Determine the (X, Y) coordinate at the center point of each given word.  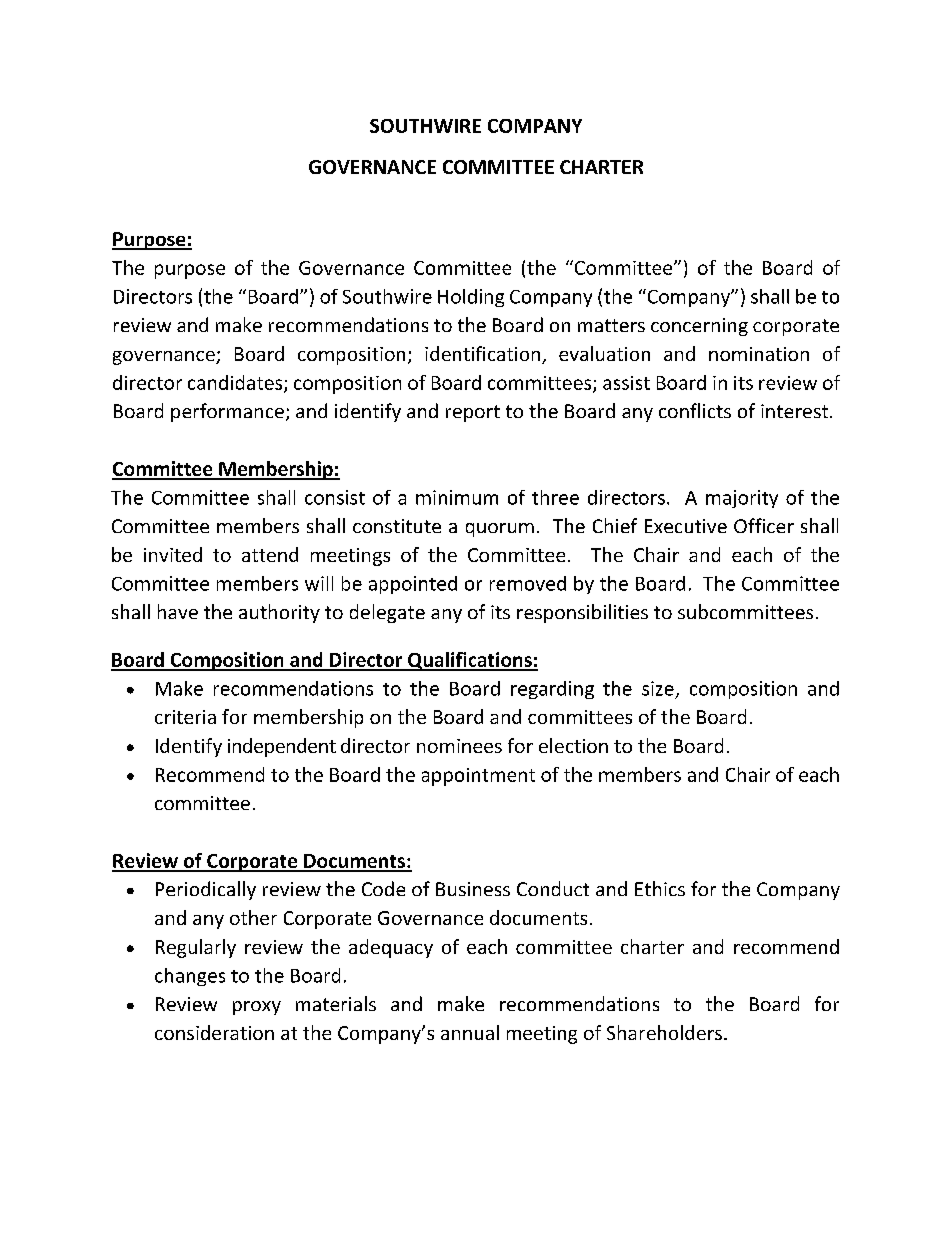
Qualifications (470, 661)
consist (335, 497)
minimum (457, 497)
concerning (699, 327)
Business (473, 889)
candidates (236, 383)
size (658, 688)
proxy (257, 1008)
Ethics (660, 888)
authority (279, 613)
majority (742, 499)
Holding (471, 298)
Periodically (206, 890)
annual (470, 1032)
